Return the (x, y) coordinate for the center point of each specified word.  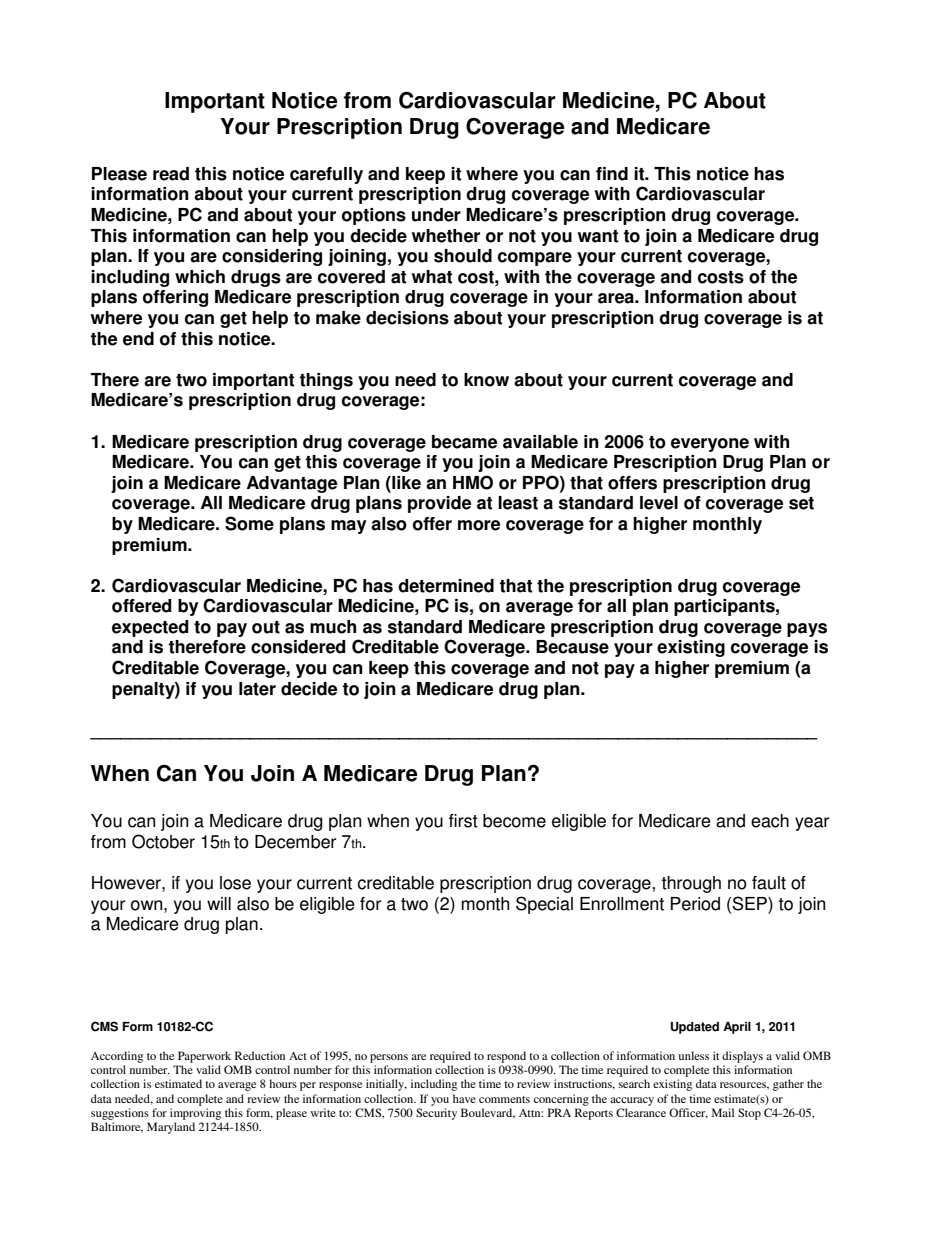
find (612, 174)
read (171, 174)
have (464, 1098)
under (436, 215)
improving (195, 1114)
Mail (723, 1112)
